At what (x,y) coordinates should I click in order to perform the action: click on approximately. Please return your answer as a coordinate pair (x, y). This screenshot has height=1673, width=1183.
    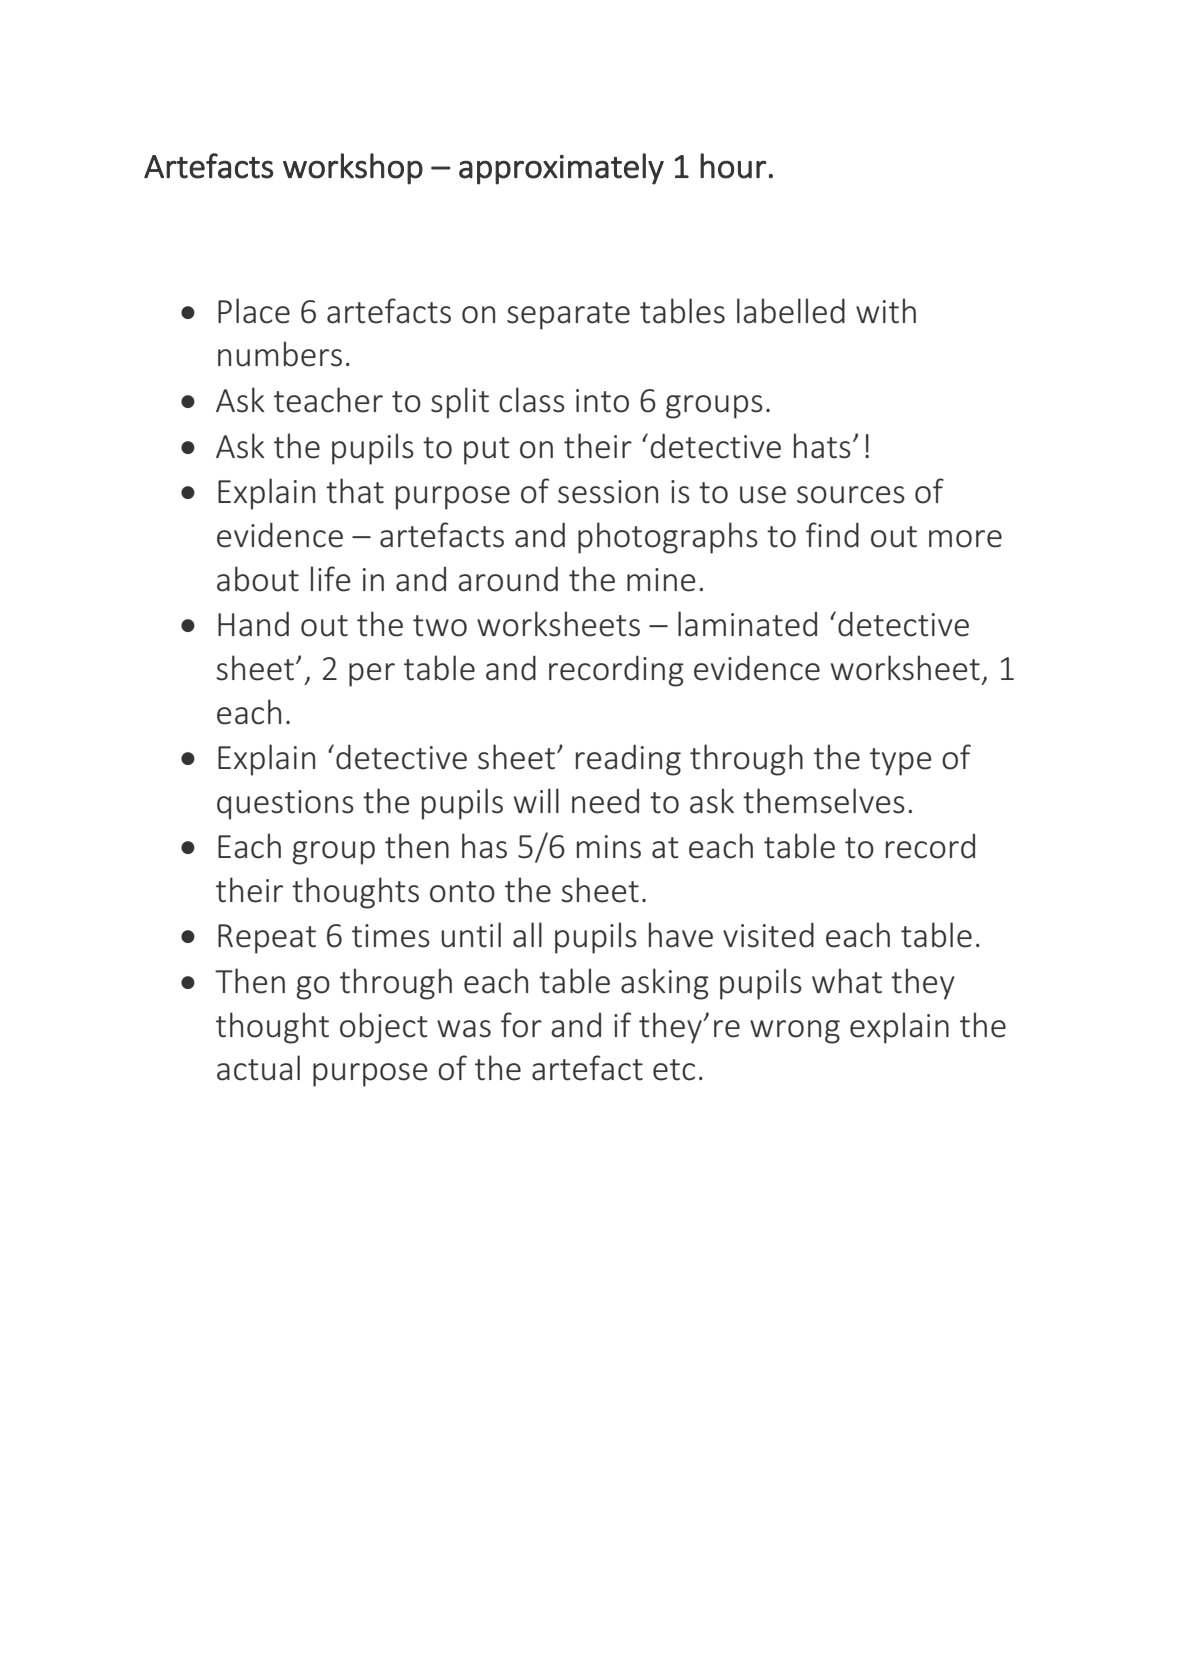
    Looking at the image, I should click on (561, 169).
